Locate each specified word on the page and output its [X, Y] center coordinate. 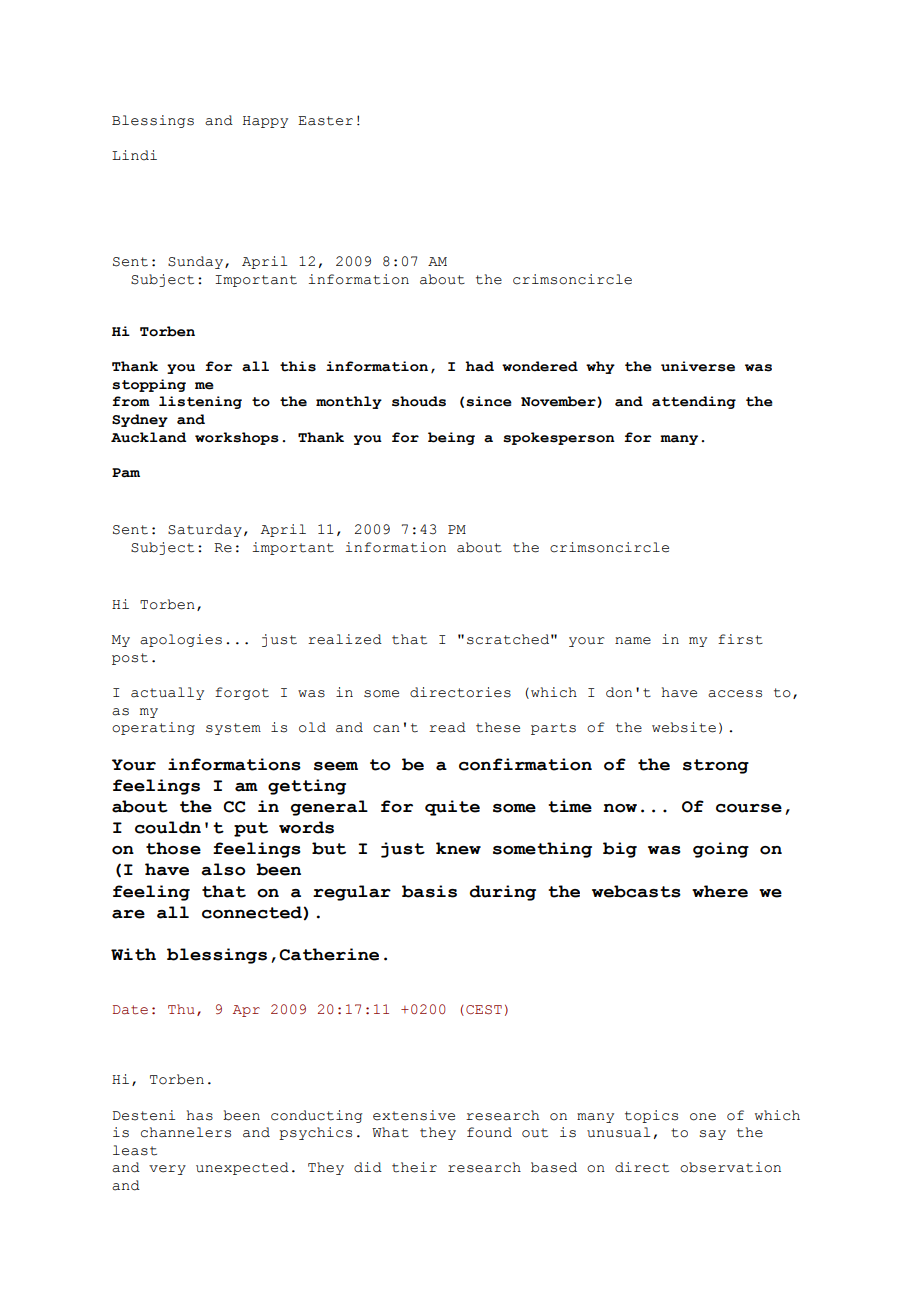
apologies [181, 640]
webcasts [636, 891]
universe [698, 366]
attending [694, 402]
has [200, 1115]
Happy [265, 122]
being [451, 438]
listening [200, 402]
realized [345, 639]
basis [429, 891]
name [633, 641]
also [223, 869]
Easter [325, 121]
